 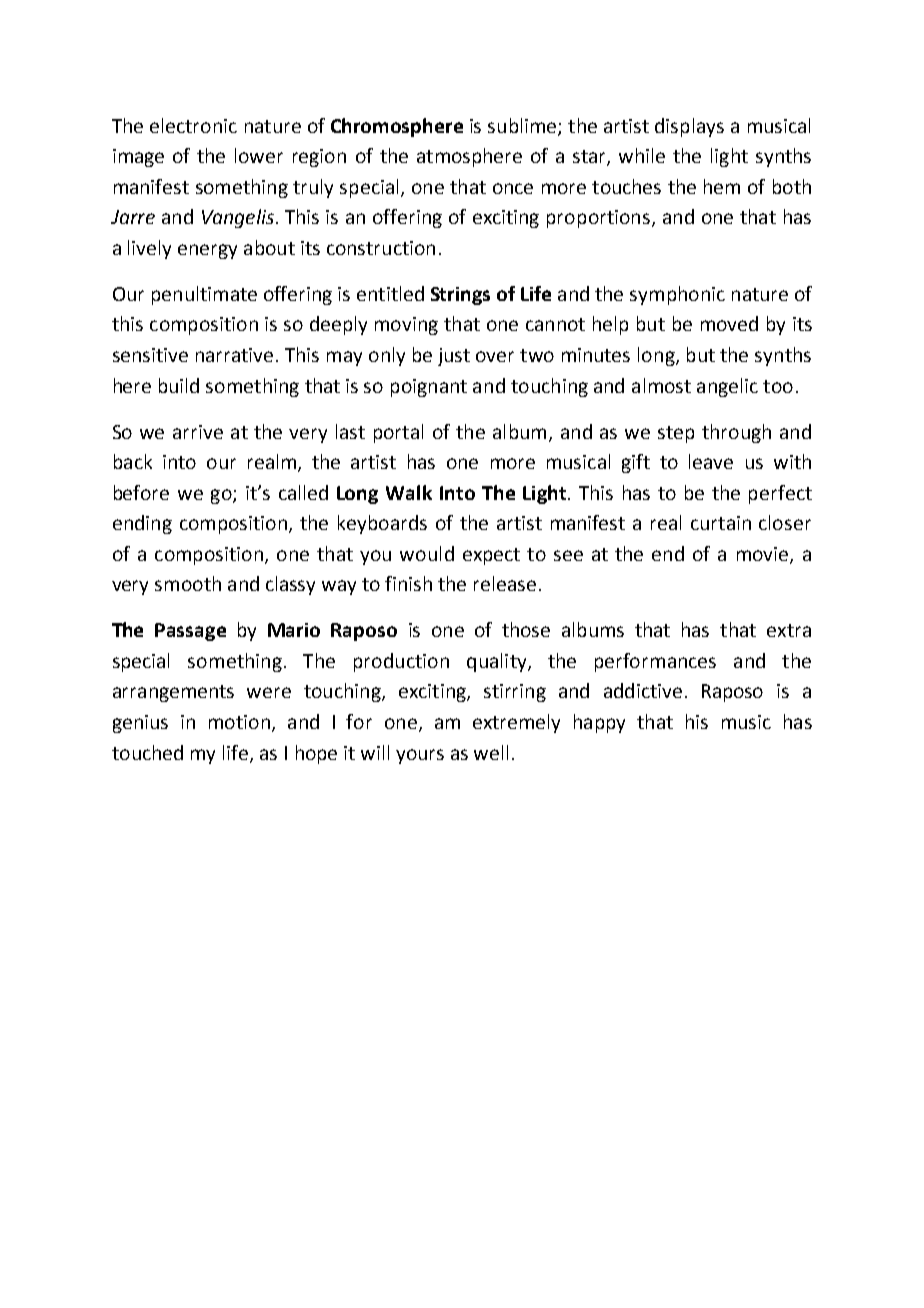 I want to click on displays, so click(x=689, y=127).
